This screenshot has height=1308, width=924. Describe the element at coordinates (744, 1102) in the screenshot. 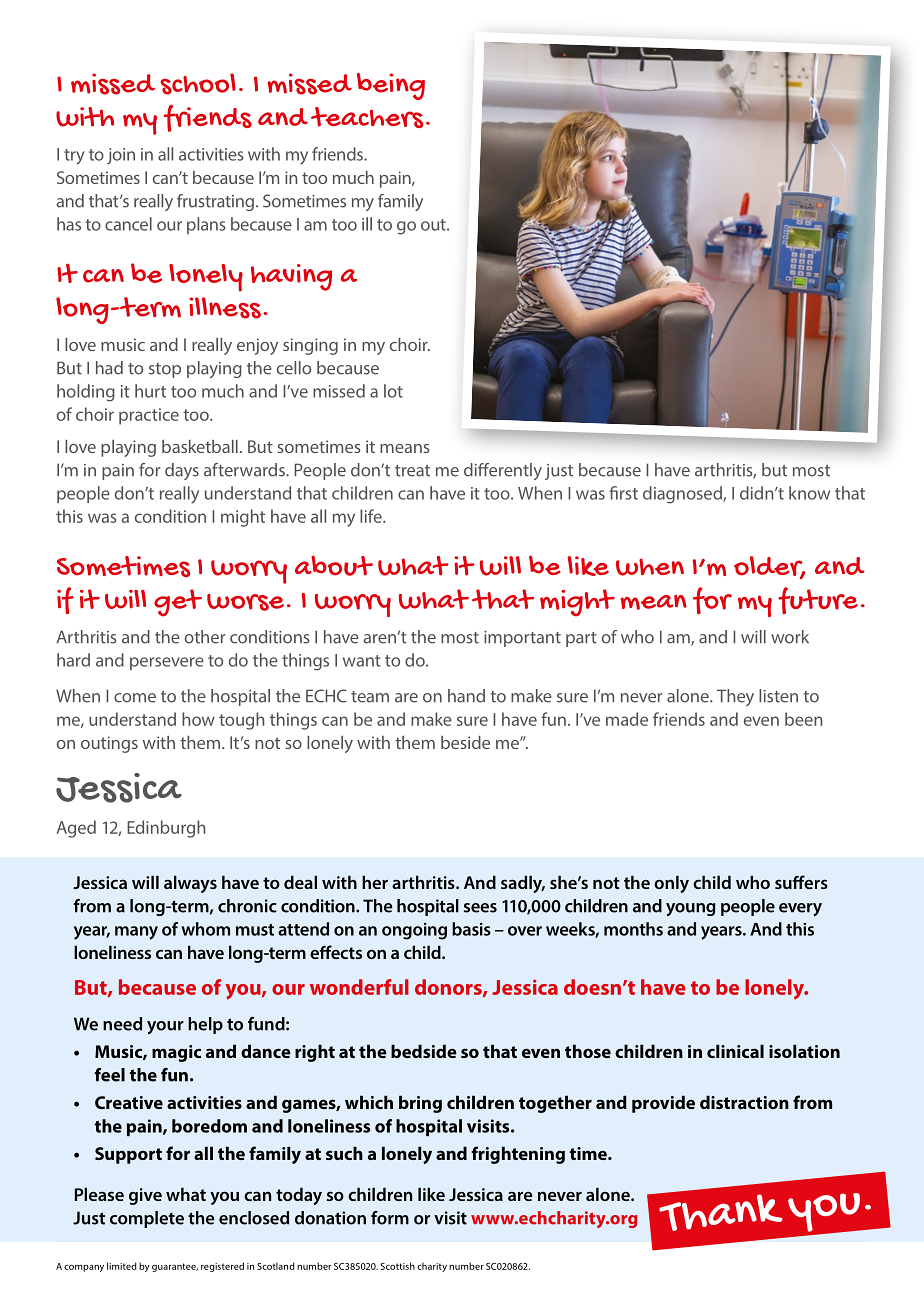

I see `distraction` at that location.
